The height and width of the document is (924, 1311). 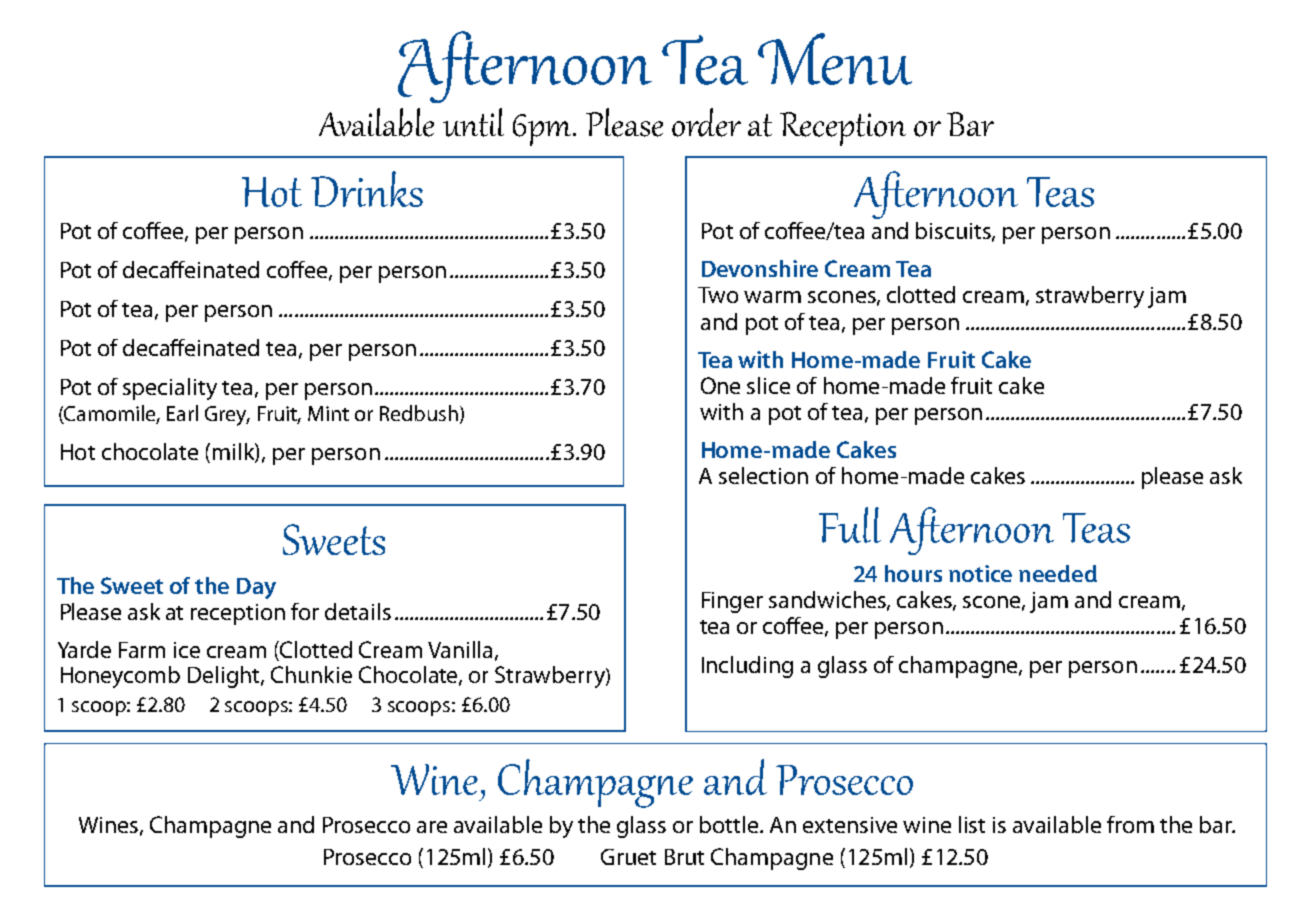 I want to click on Two, so click(x=718, y=295).
